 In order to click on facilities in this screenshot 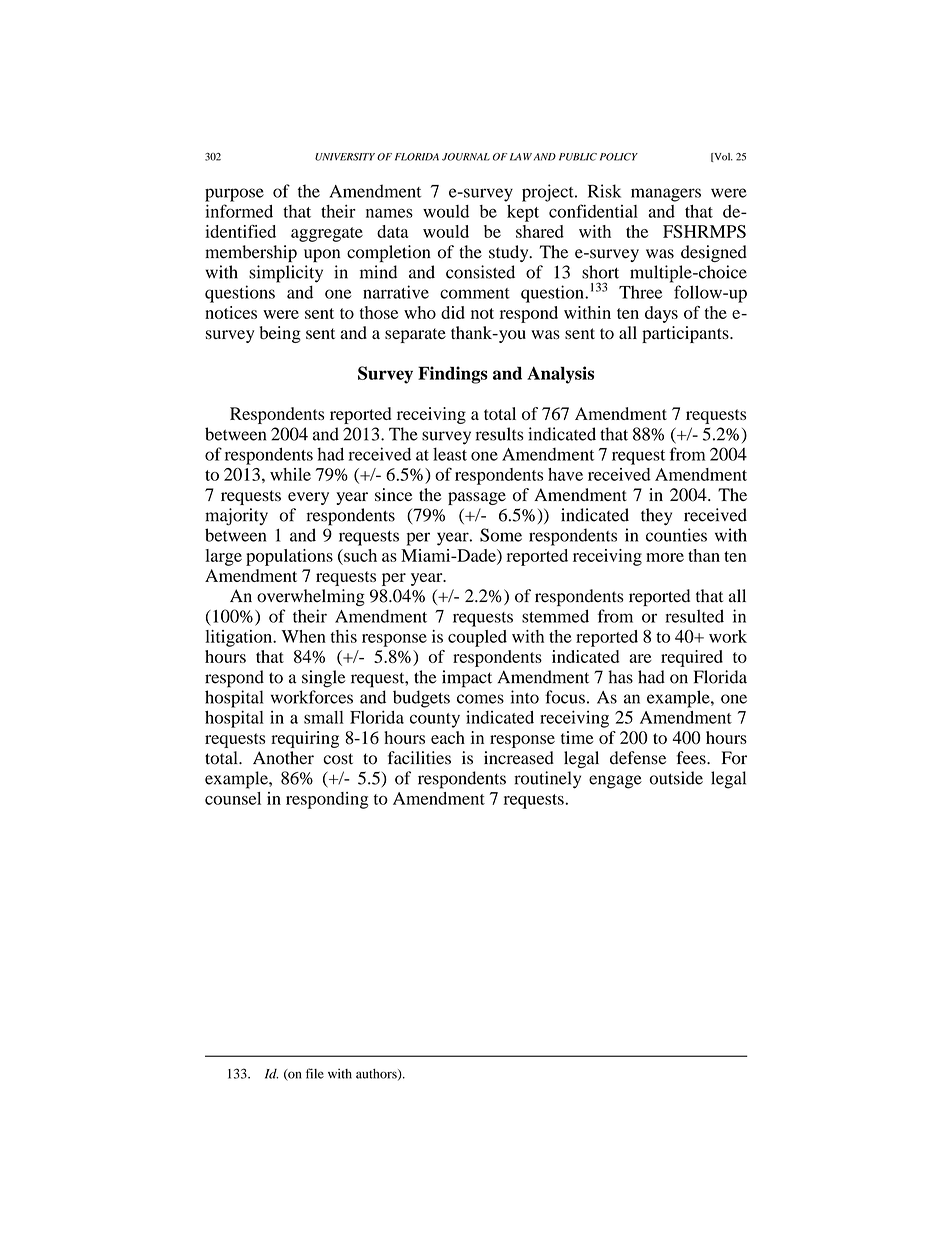, I will do `click(419, 758)`.
